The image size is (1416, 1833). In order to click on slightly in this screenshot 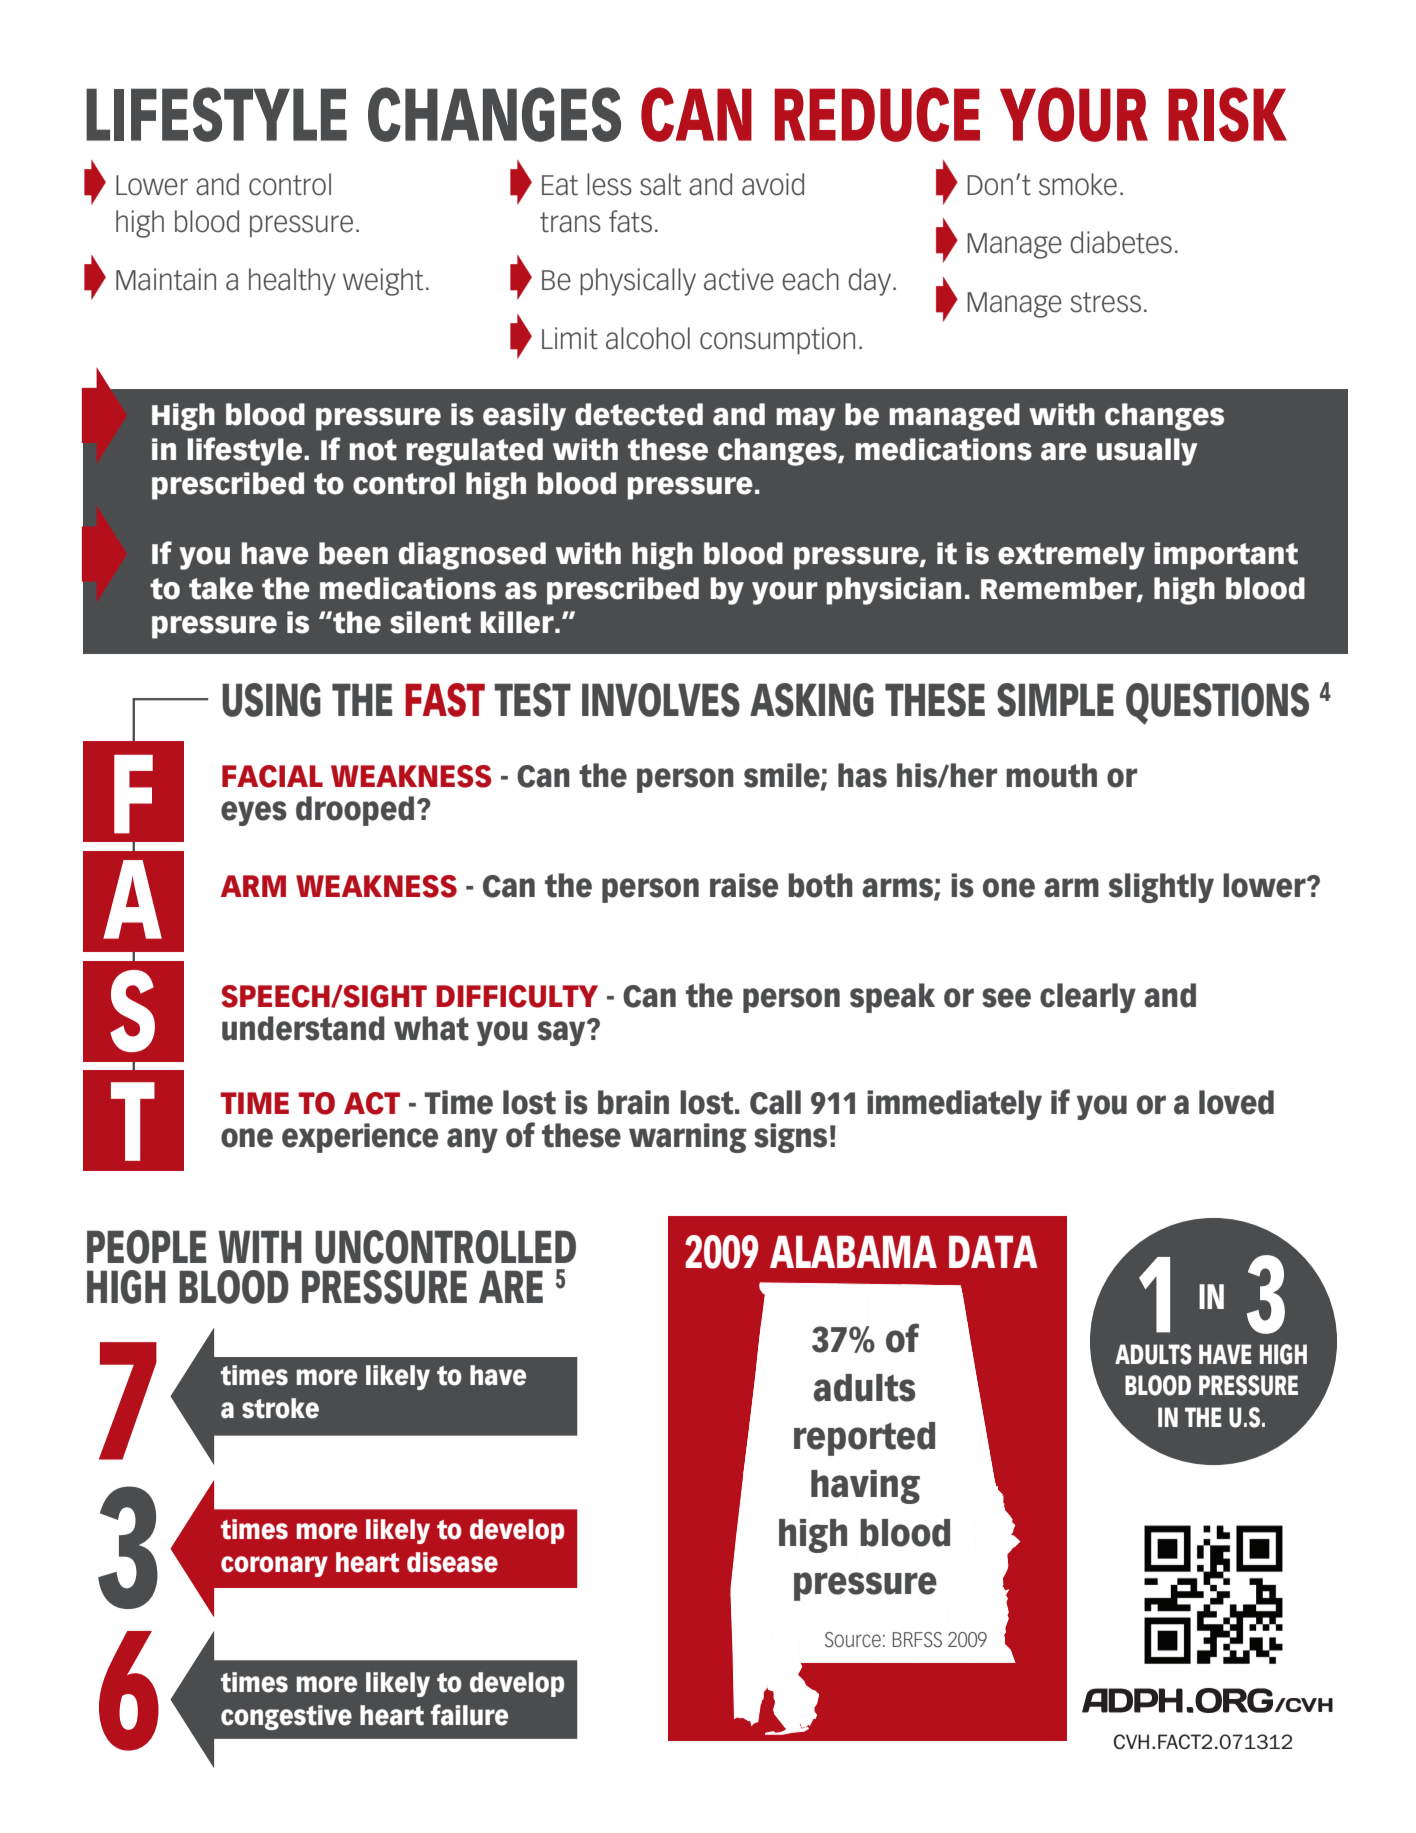, I will do `click(1161, 888)`.
